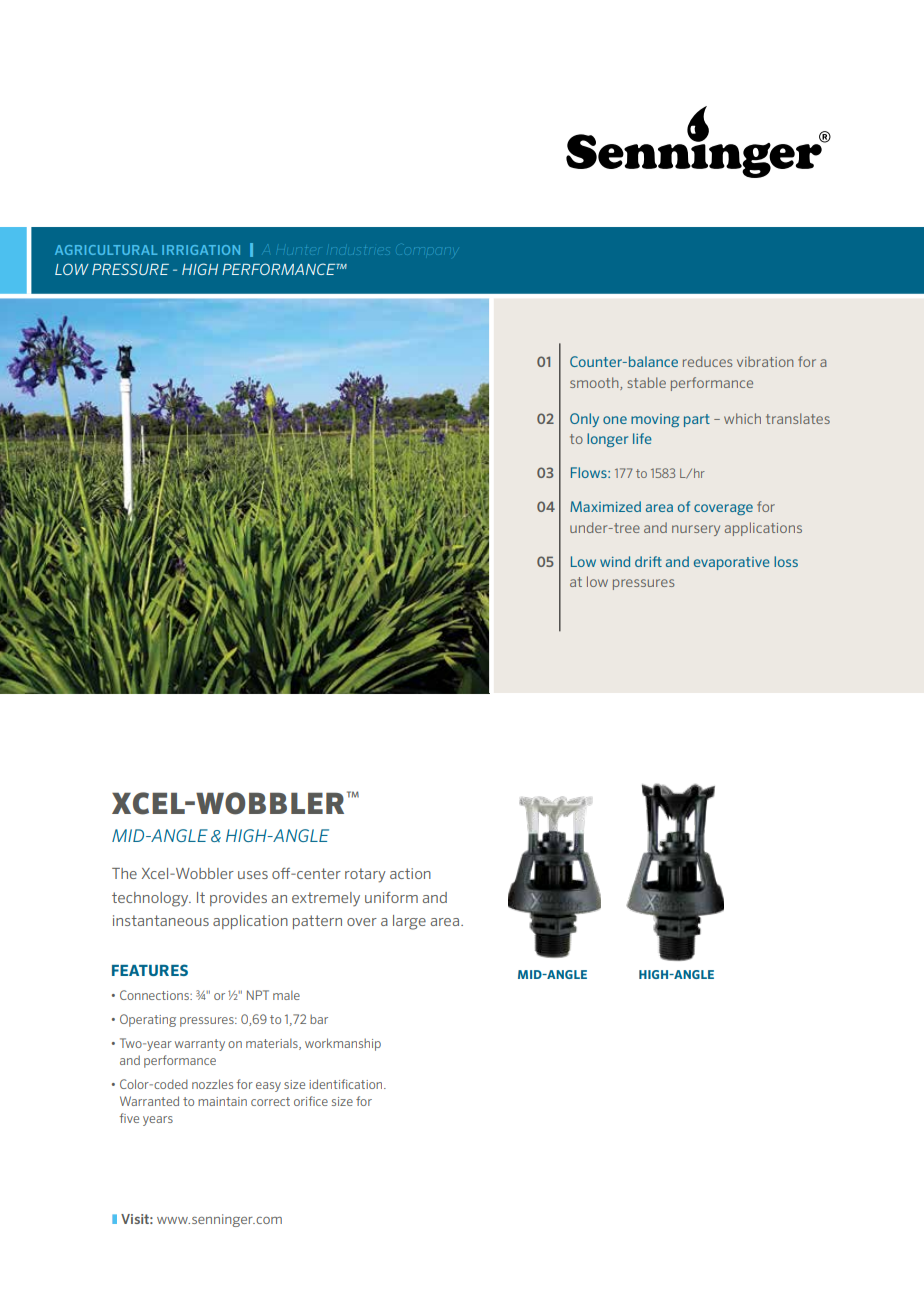  What do you see at coordinates (391, 897) in the image?
I see `uniform` at bounding box center [391, 897].
